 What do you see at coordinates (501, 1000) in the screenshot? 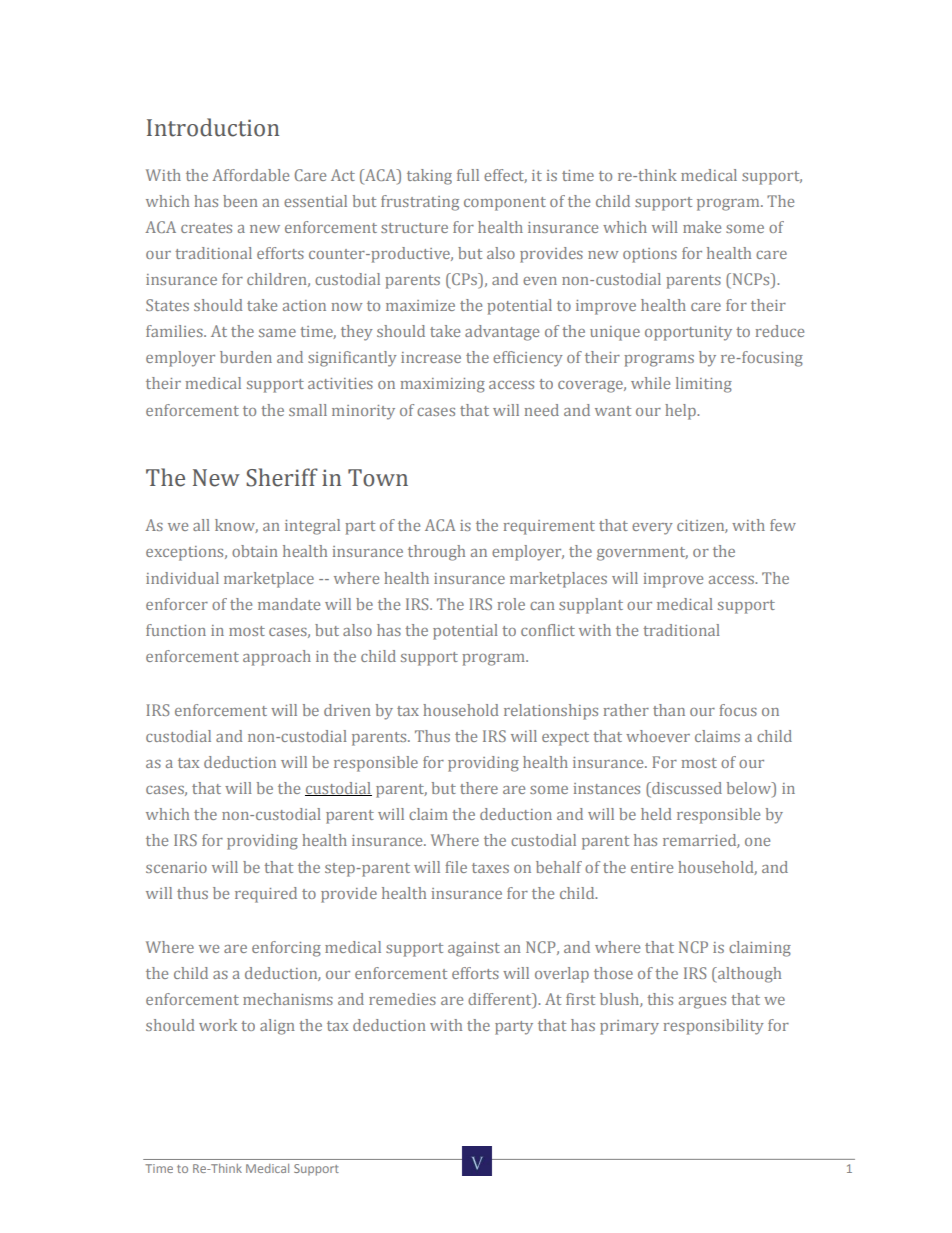
I see `different` at bounding box center [501, 1000].
